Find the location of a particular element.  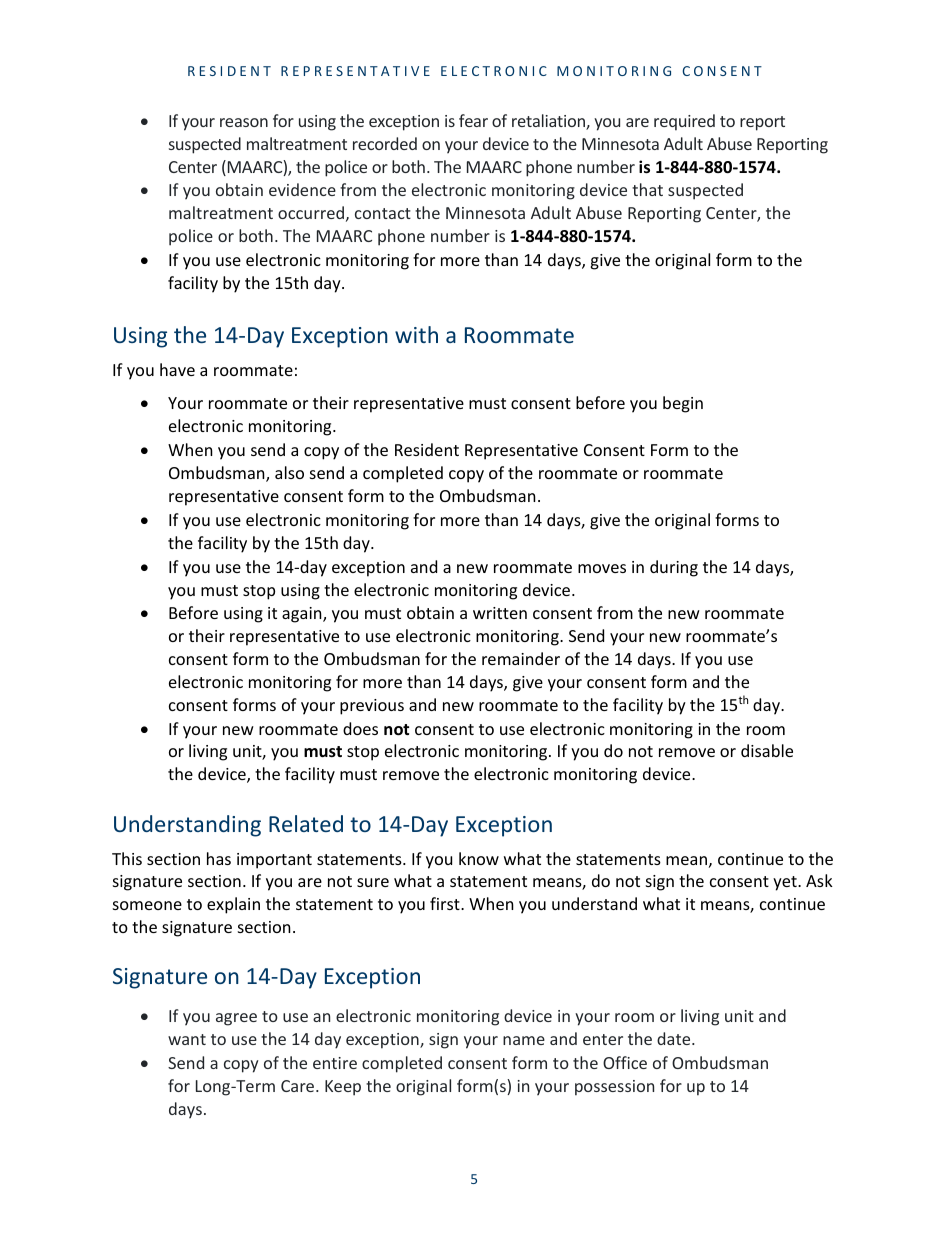

during is located at coordinates (674, 568).
